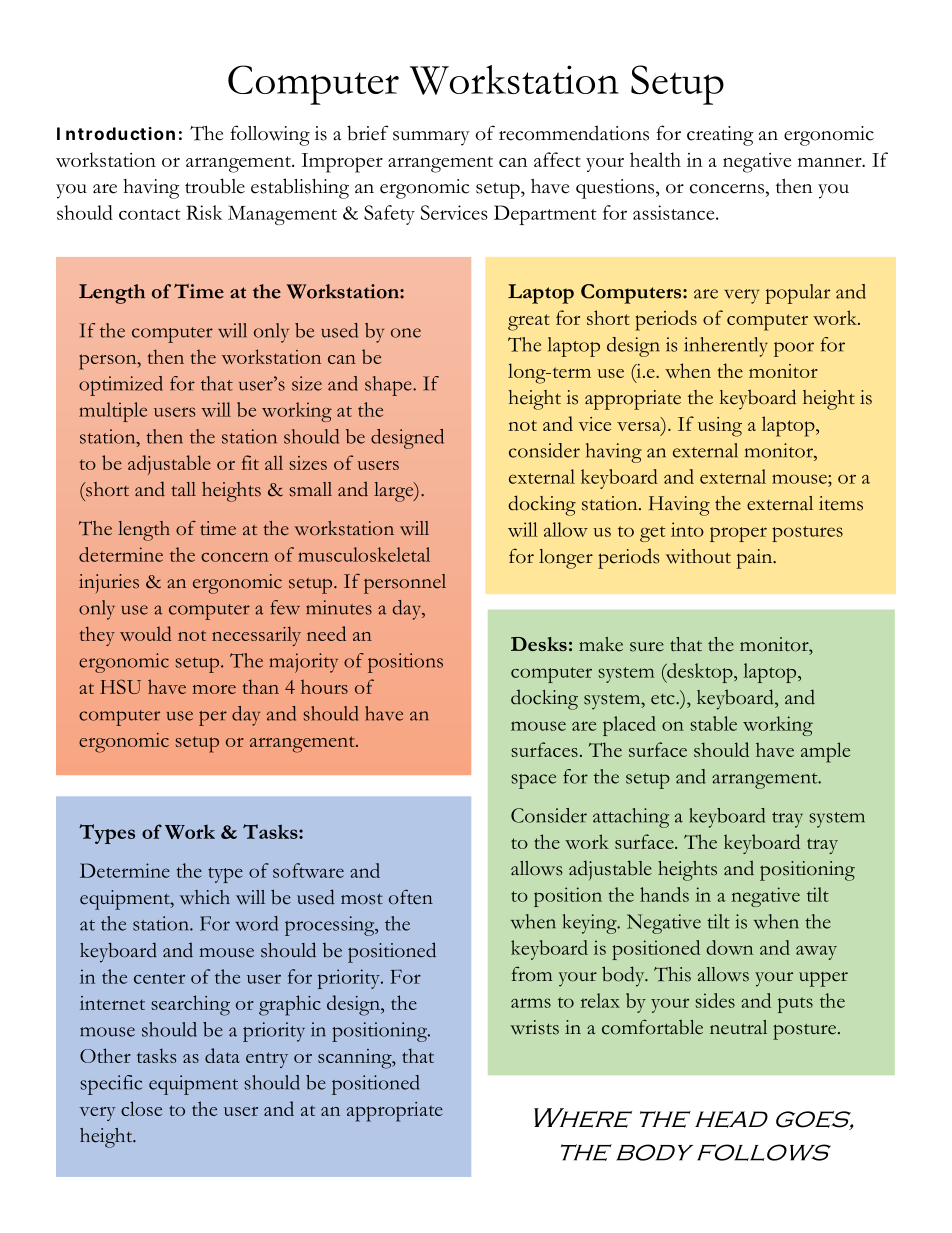 The width and height of the screenshot is (952, 1233). Describe the element at coordinates (214, 689) in the screenshot. I see `more` at that location.
